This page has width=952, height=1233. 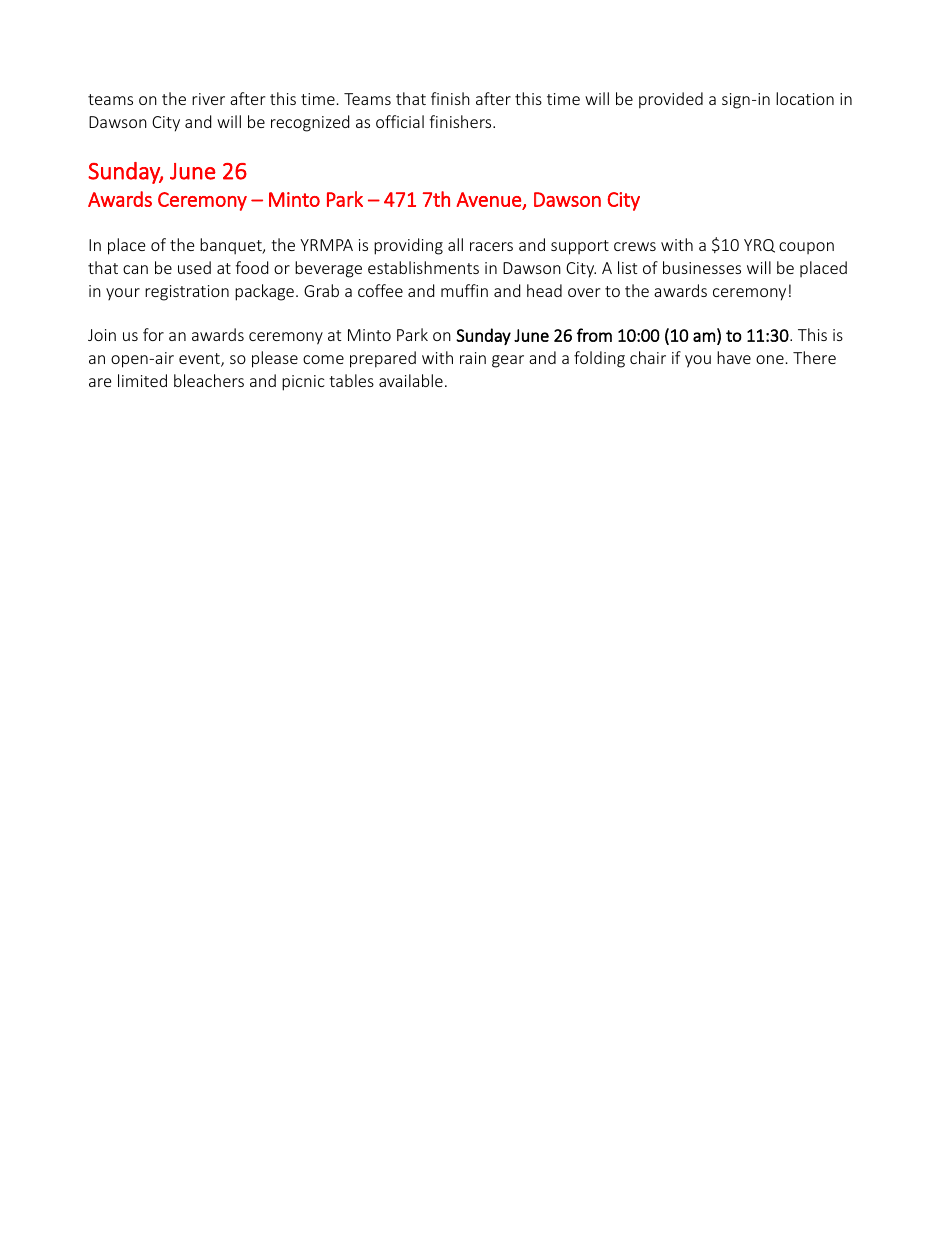 I want to click on Avenue, so click(x=488, y=199).
